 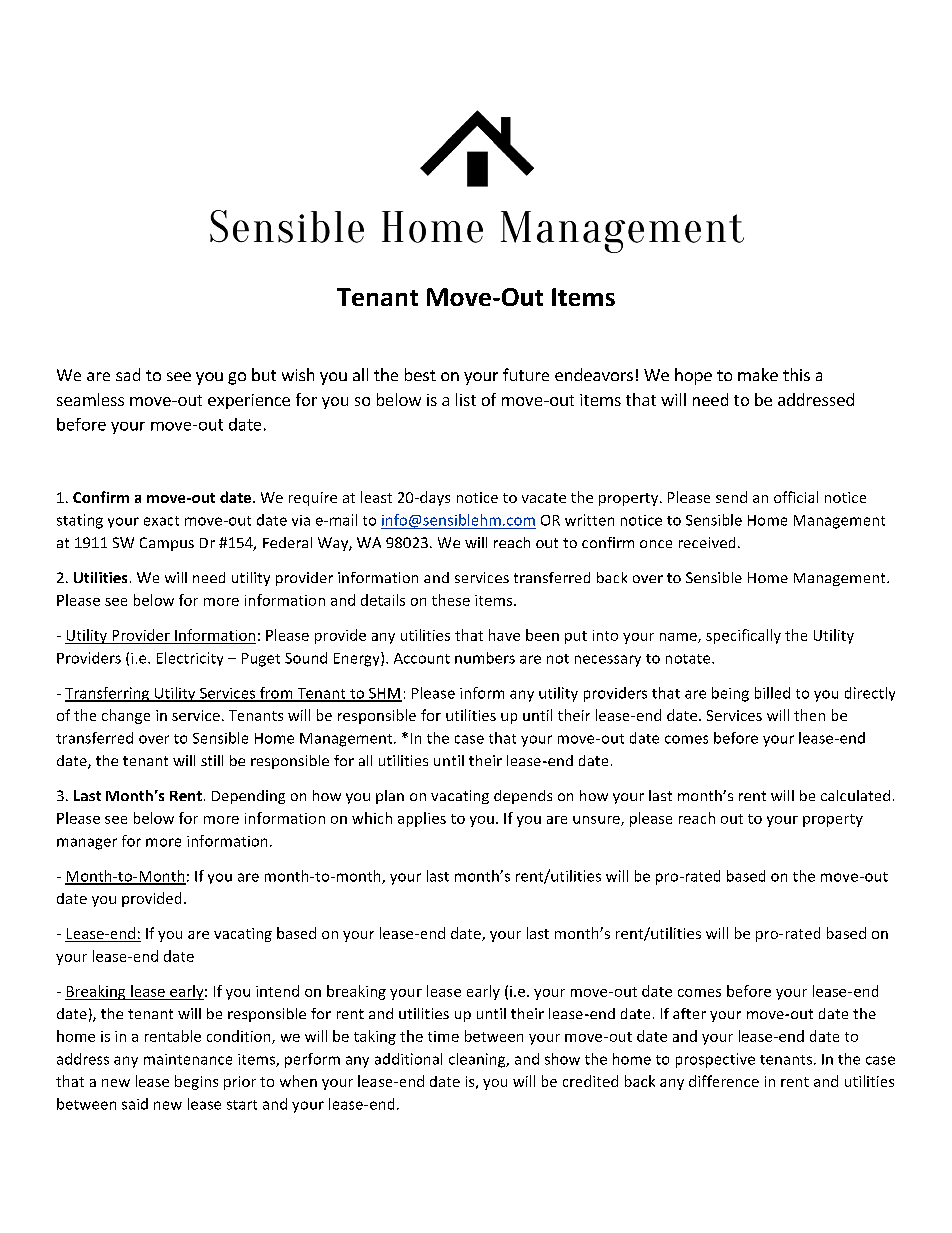 What do you see at coordinates (523, 797) in the image?
I see `depends` at bounding box center [523, 797].
